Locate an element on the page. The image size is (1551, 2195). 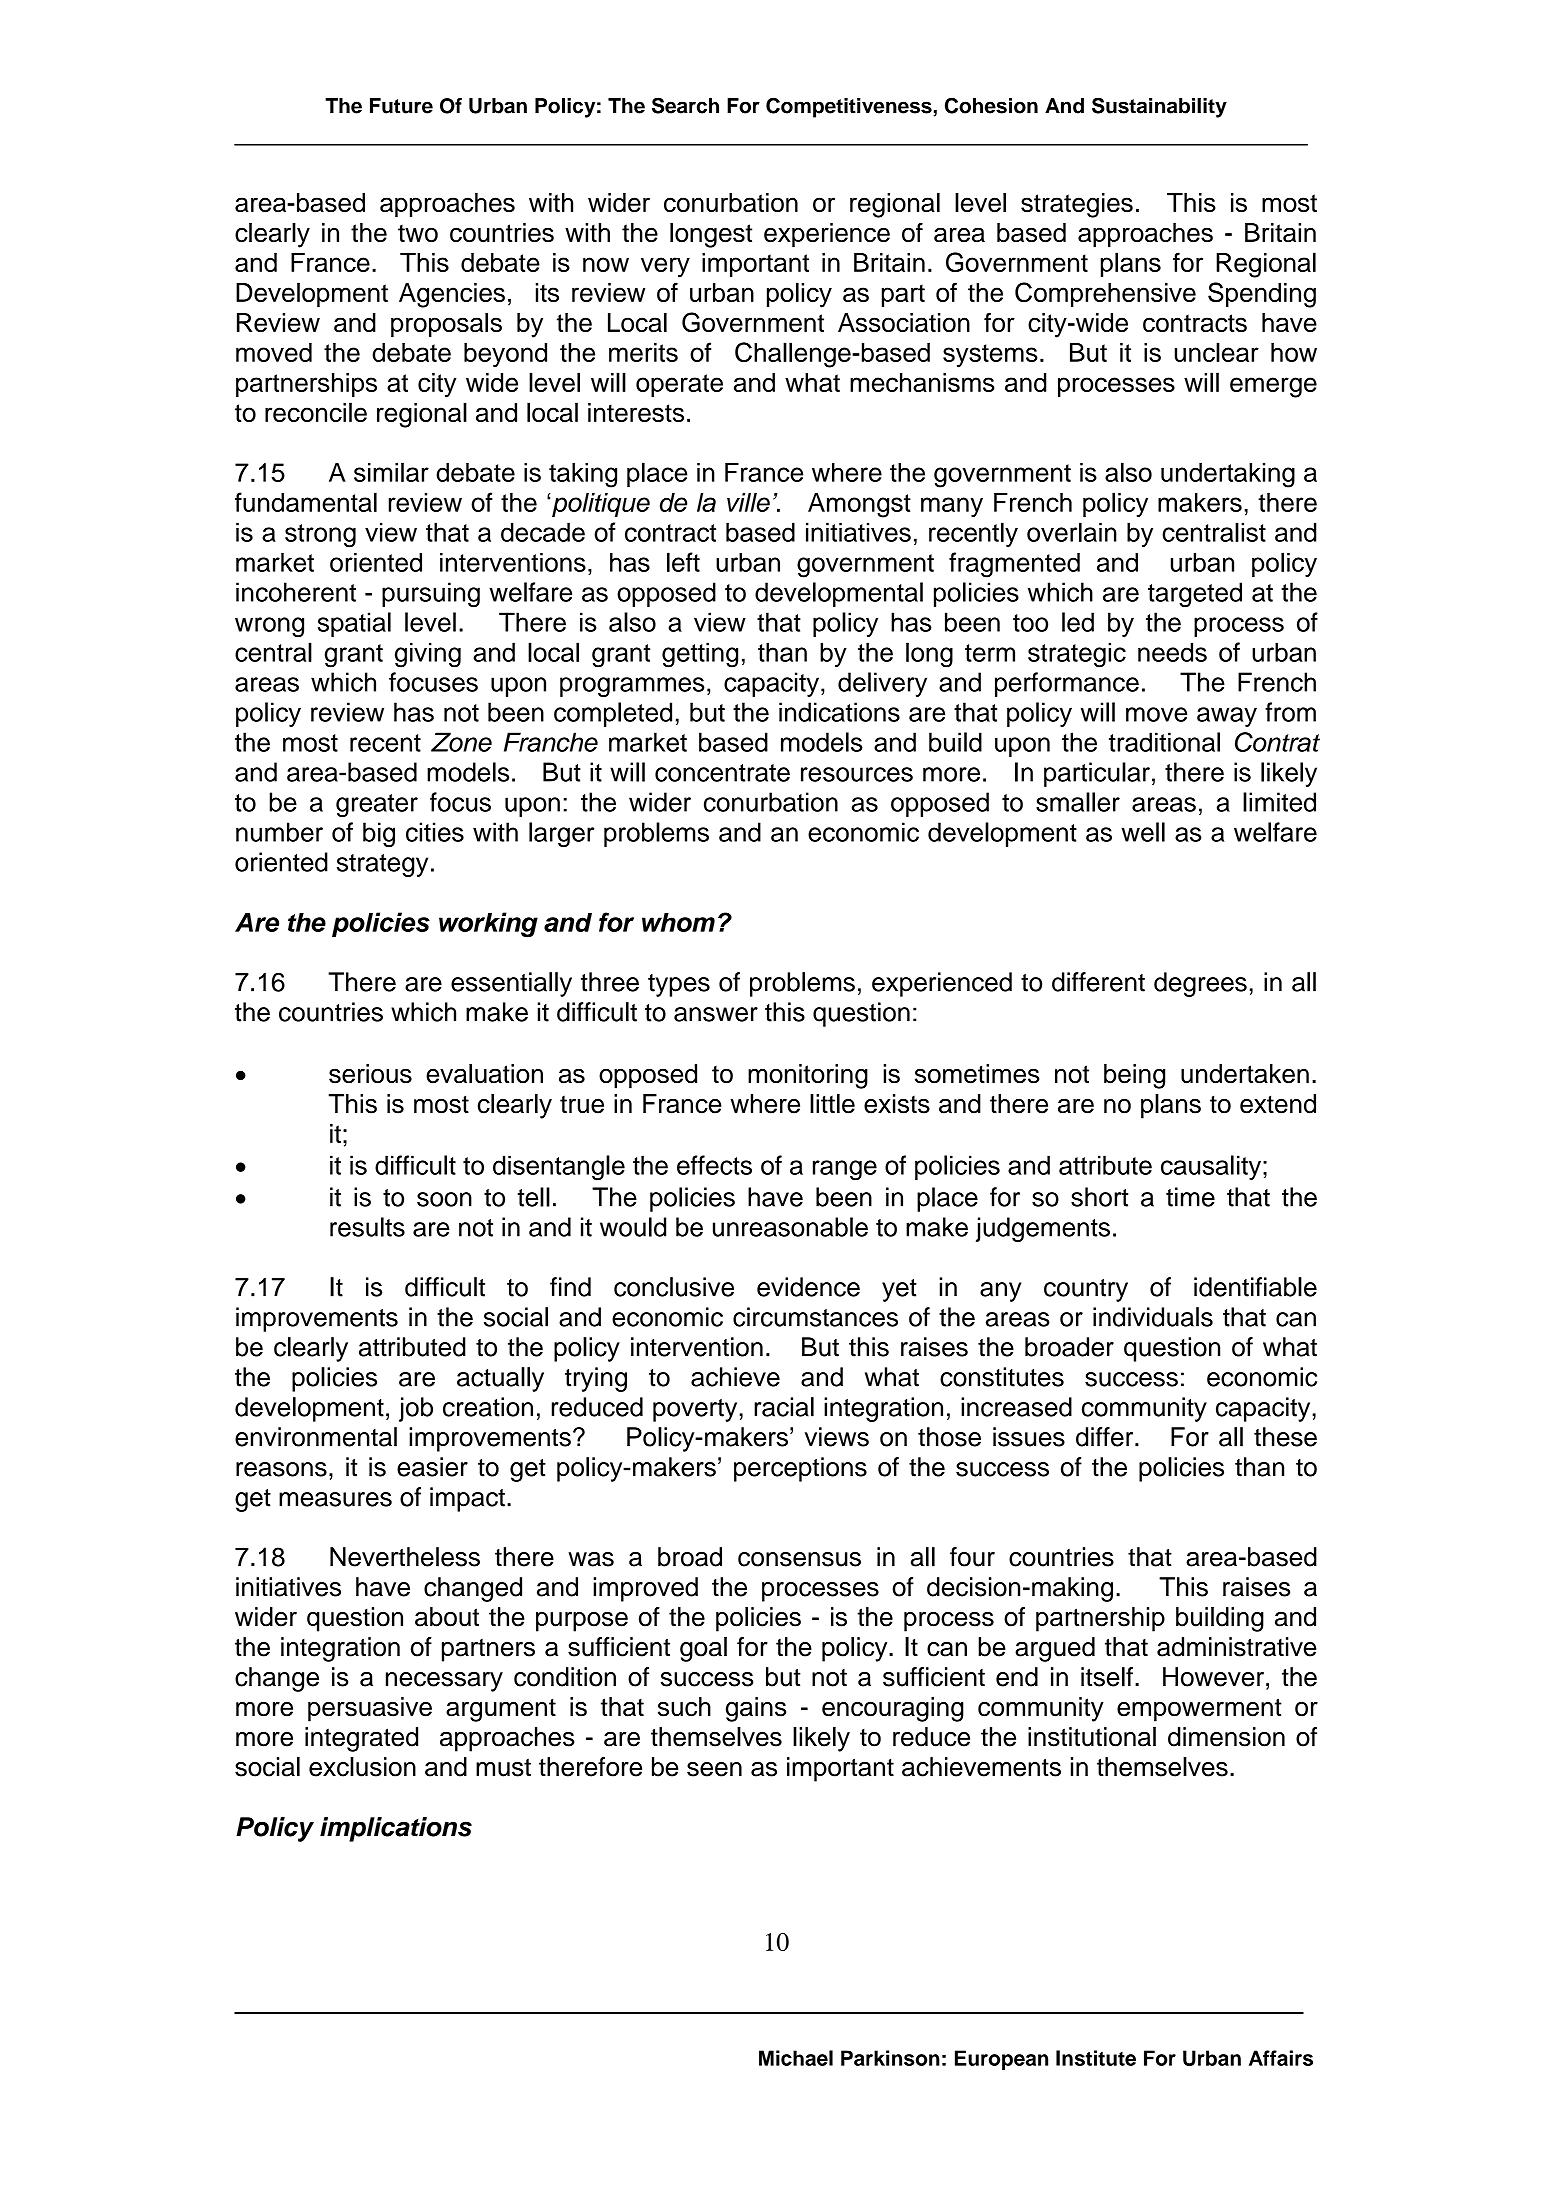
individuals is located at coordinates (1153, 1317).
